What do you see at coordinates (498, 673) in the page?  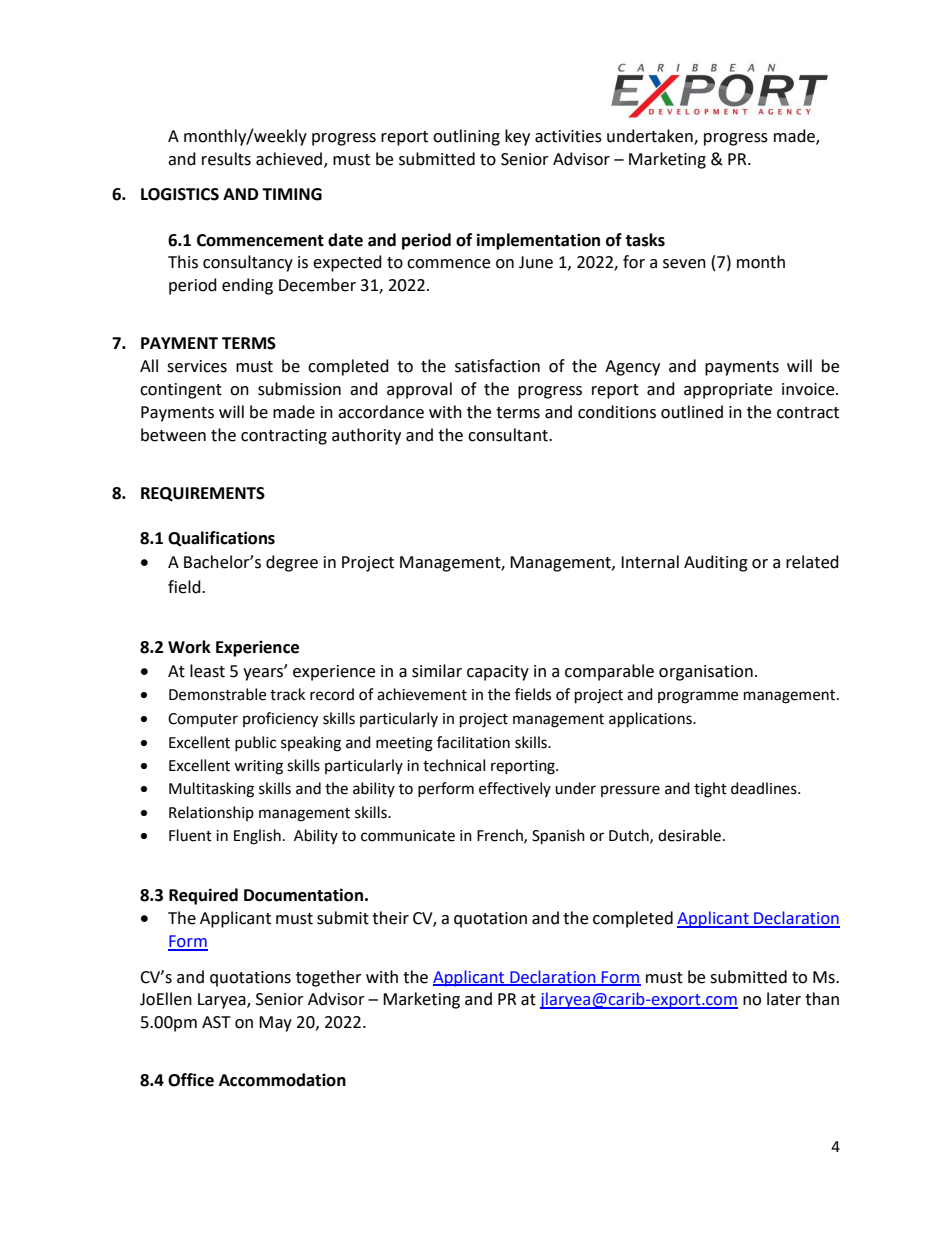 I see `capacity` at bounding box center [498, 673].
